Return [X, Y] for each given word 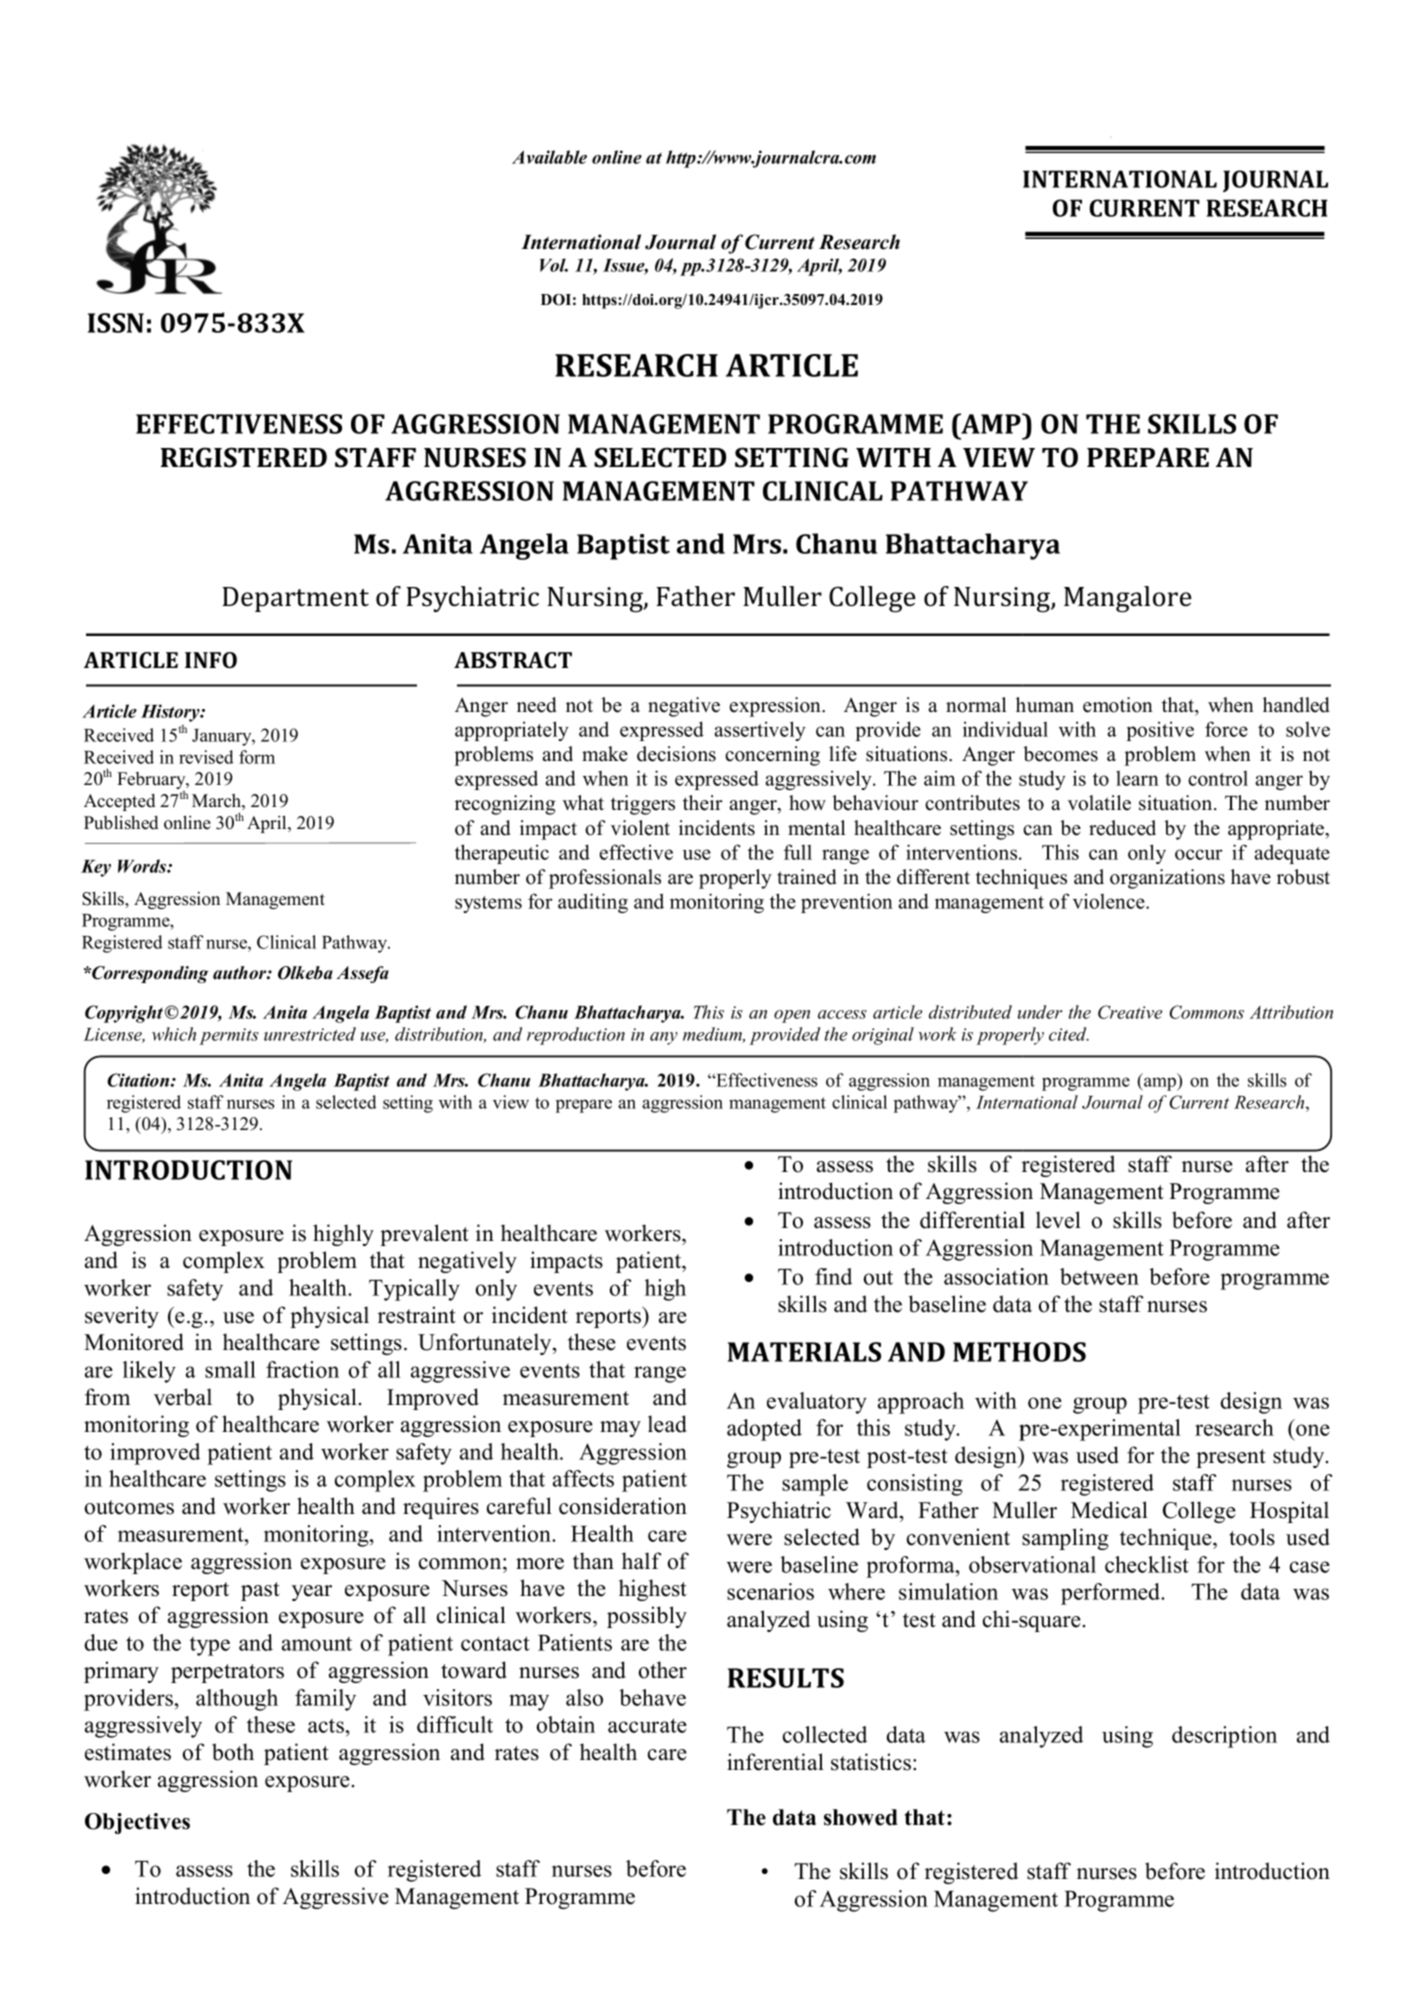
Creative [1130, 1012]
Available [549, 157]
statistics [872, 1762]
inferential [775, 1762]
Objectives [137, 1823]
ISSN [116, 323]
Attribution [1291, 1012]
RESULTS [786, 1678]
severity [122, 1317]
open [792, 1016]
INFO [211, 660]
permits [229, 1036]
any [664, 1038]
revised [206, 757]
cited [1069, 1034]
